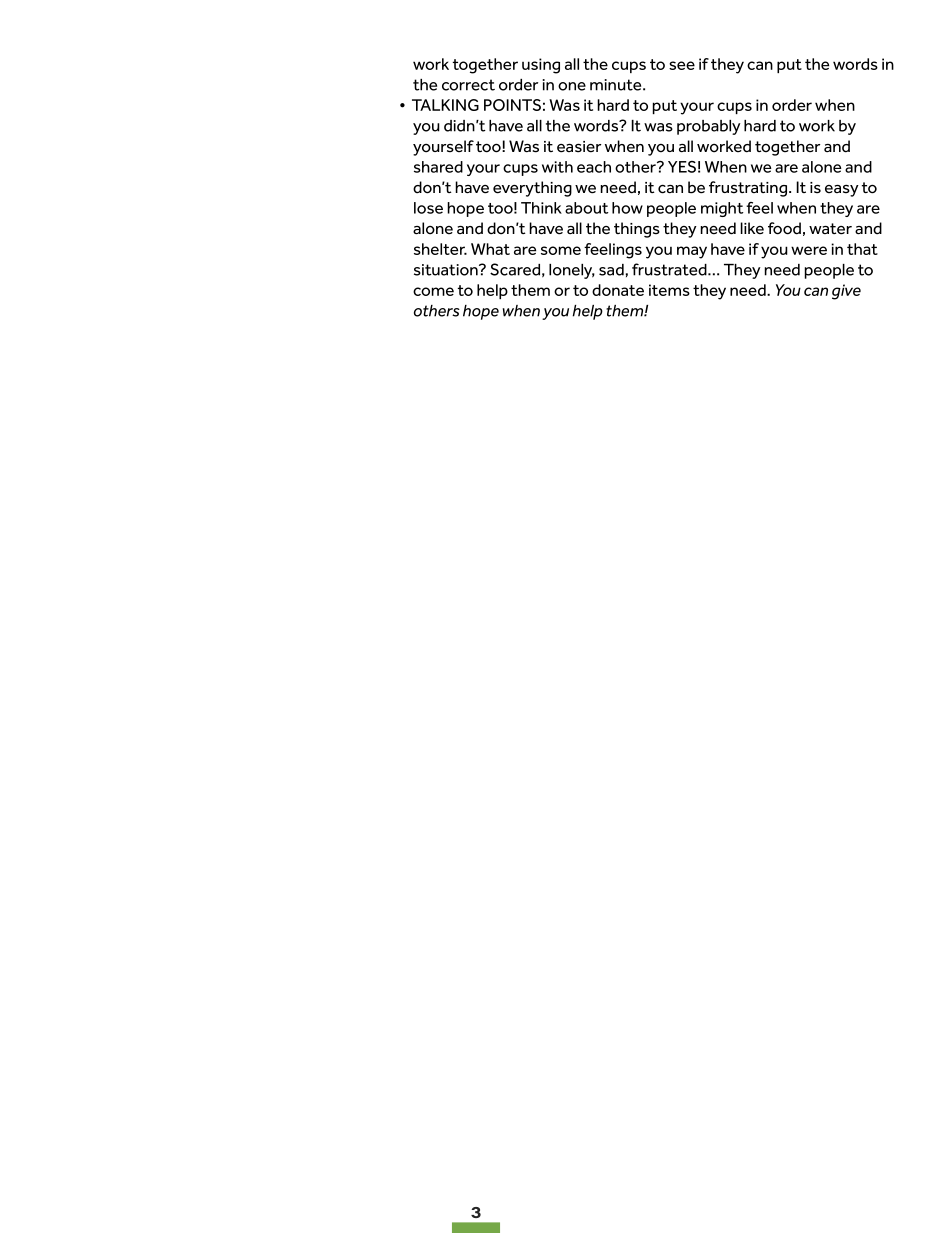 The height and width of the screenshot is (1233, 952). I want to click on easy, so click(842, 191).
